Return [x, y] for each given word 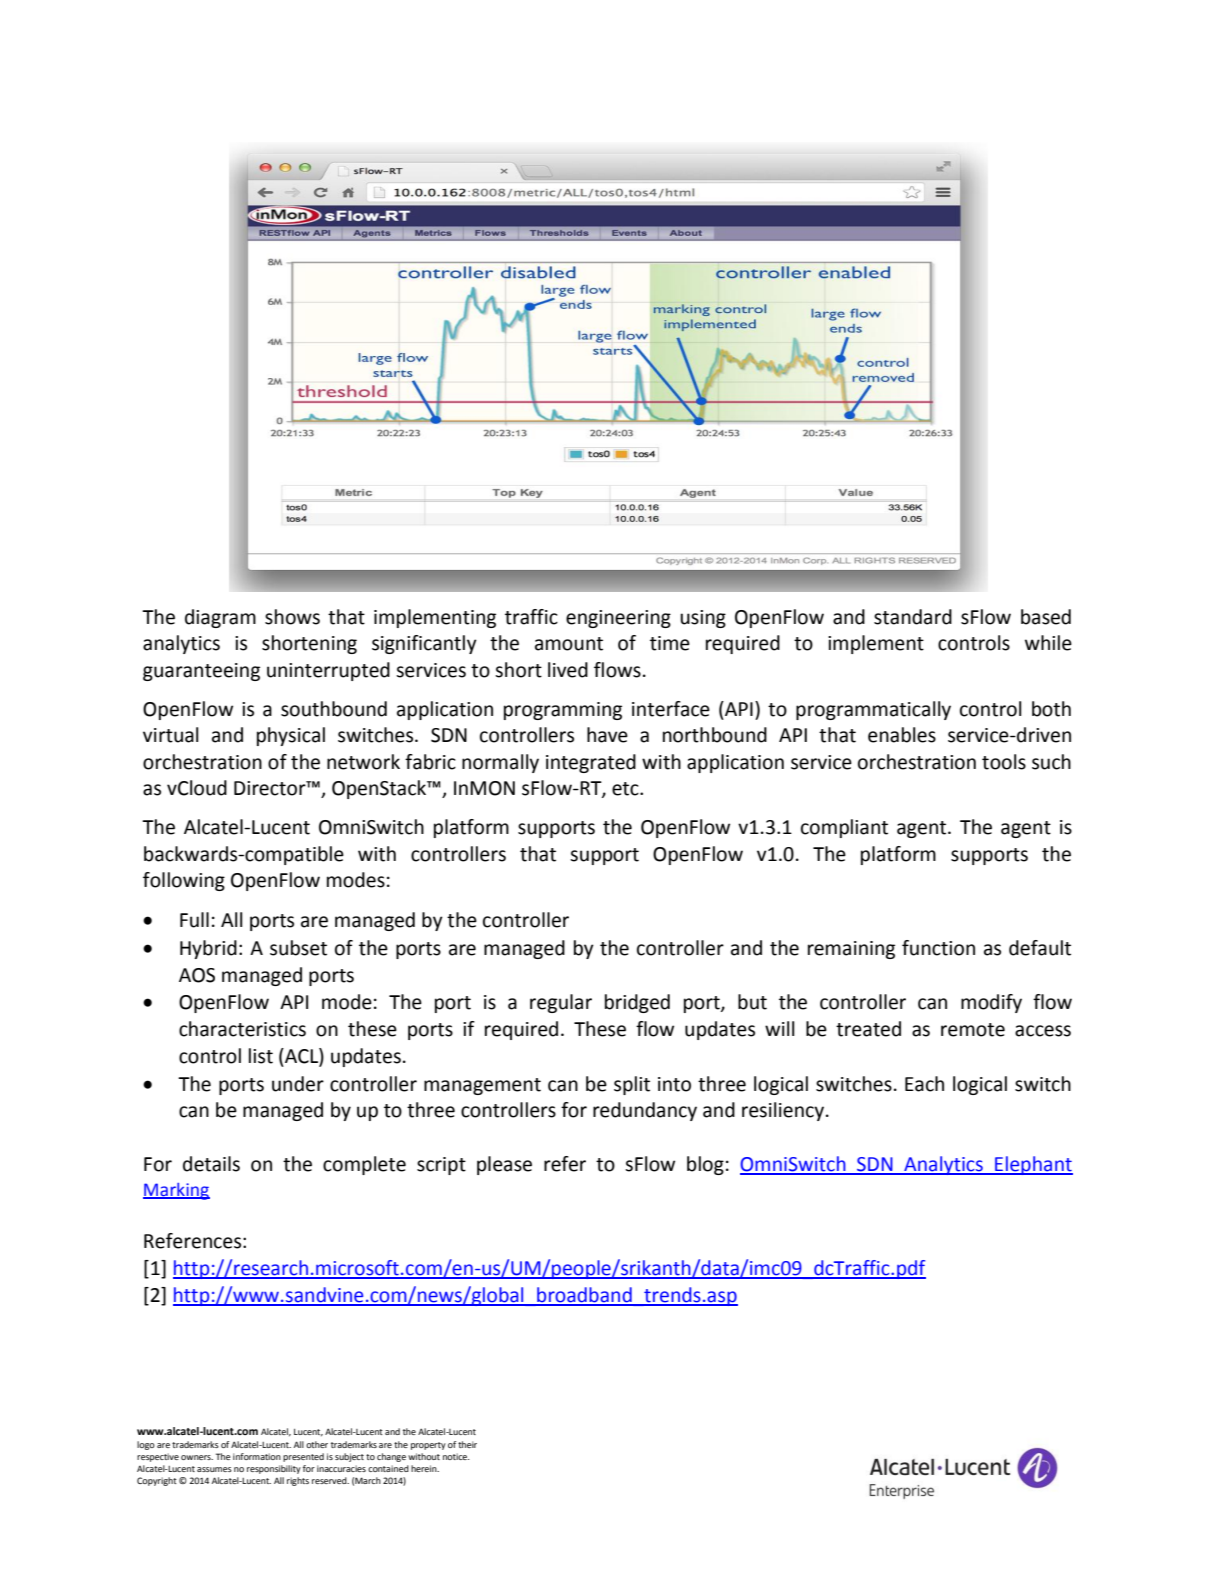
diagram [220, 618]
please [504, 1165]
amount [569, 644]
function [938, 948]
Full [194, 920]
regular [561, 1003]
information [257, 1456]
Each [924, 1084]
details [211, 1164]
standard [913, 617]
